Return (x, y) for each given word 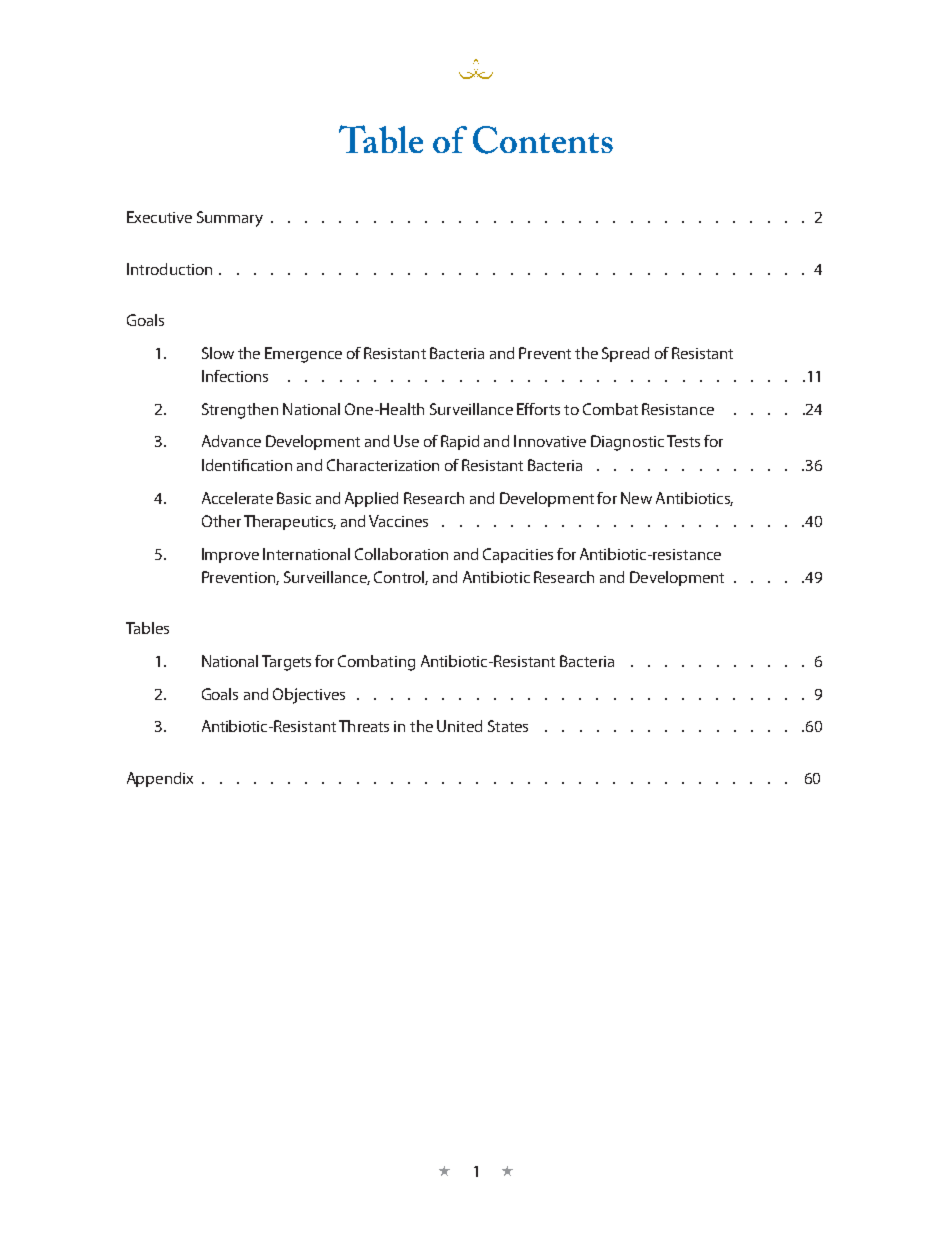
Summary (230, 219)
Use (406, 441)
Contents (543, 140)
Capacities (518, 555)
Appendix (160, 779)
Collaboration (401, 554)
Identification (247, 465)
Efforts (538, 409)
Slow (218, 353)
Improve (230, 555)
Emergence (303, 355)
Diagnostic (627, 443)
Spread (625, 354)
